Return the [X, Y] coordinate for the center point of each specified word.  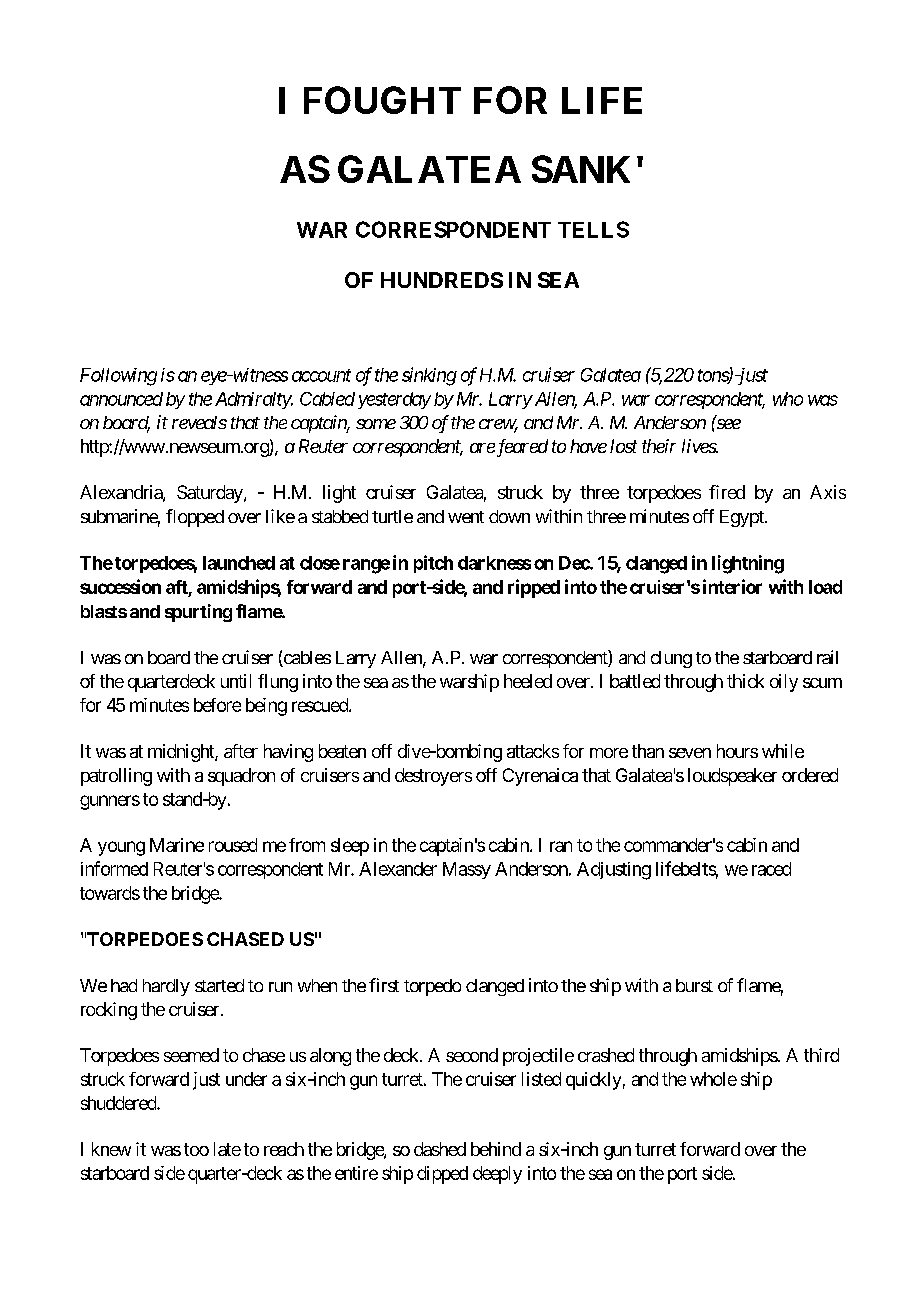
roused [233, 845]
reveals [199, 422]
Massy [467, 870]
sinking [429, 376]
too [196, 1149]
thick [745, 681]
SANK [581, 169]
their [659, 446]
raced [771, 869]
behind [496, 1149]
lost [623, 446]
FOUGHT [382, 100]
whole [713, 1079]
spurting [198, 613]
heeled [528, 681]
